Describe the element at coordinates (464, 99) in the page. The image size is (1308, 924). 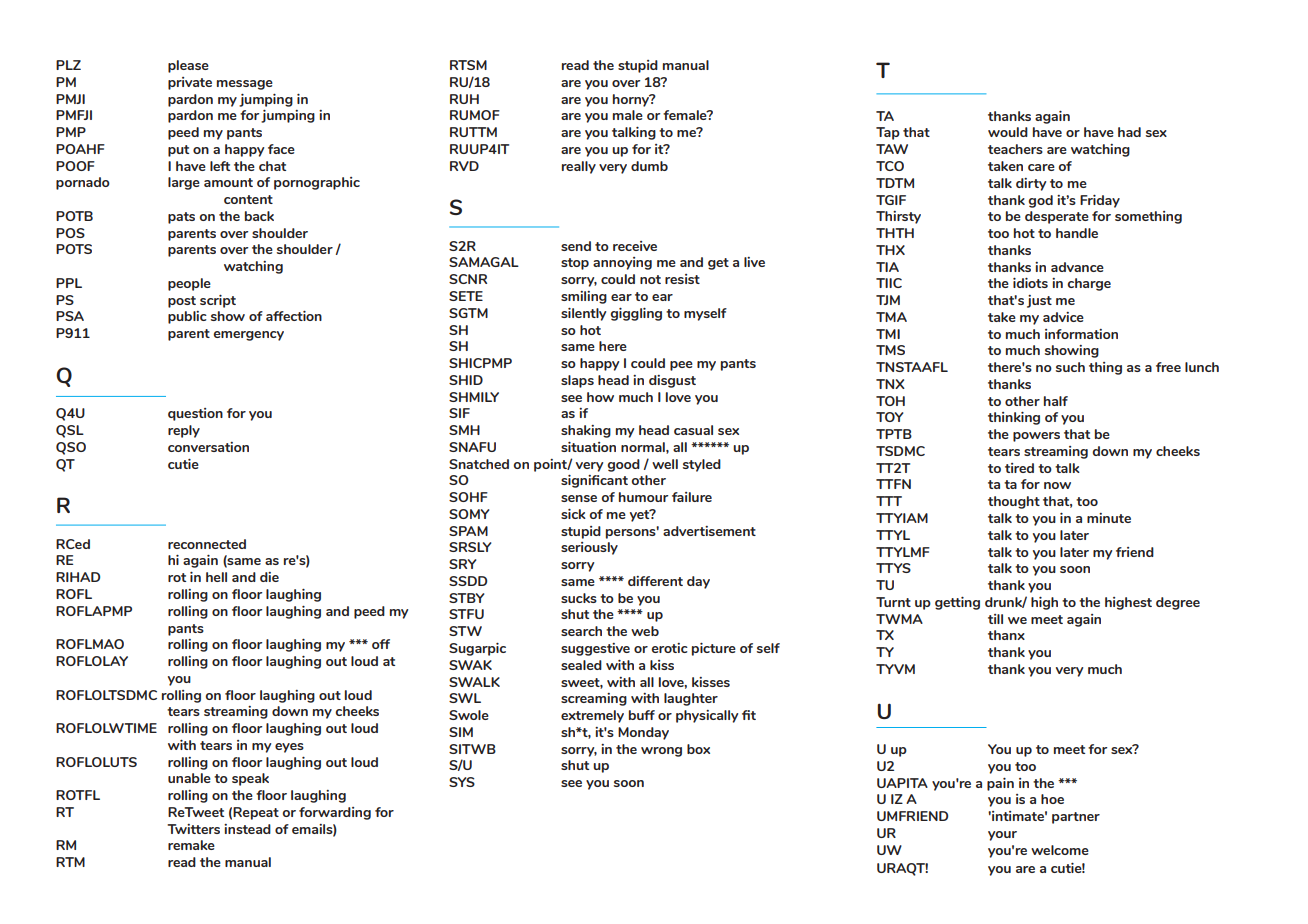
I see `RUH` at that location.
